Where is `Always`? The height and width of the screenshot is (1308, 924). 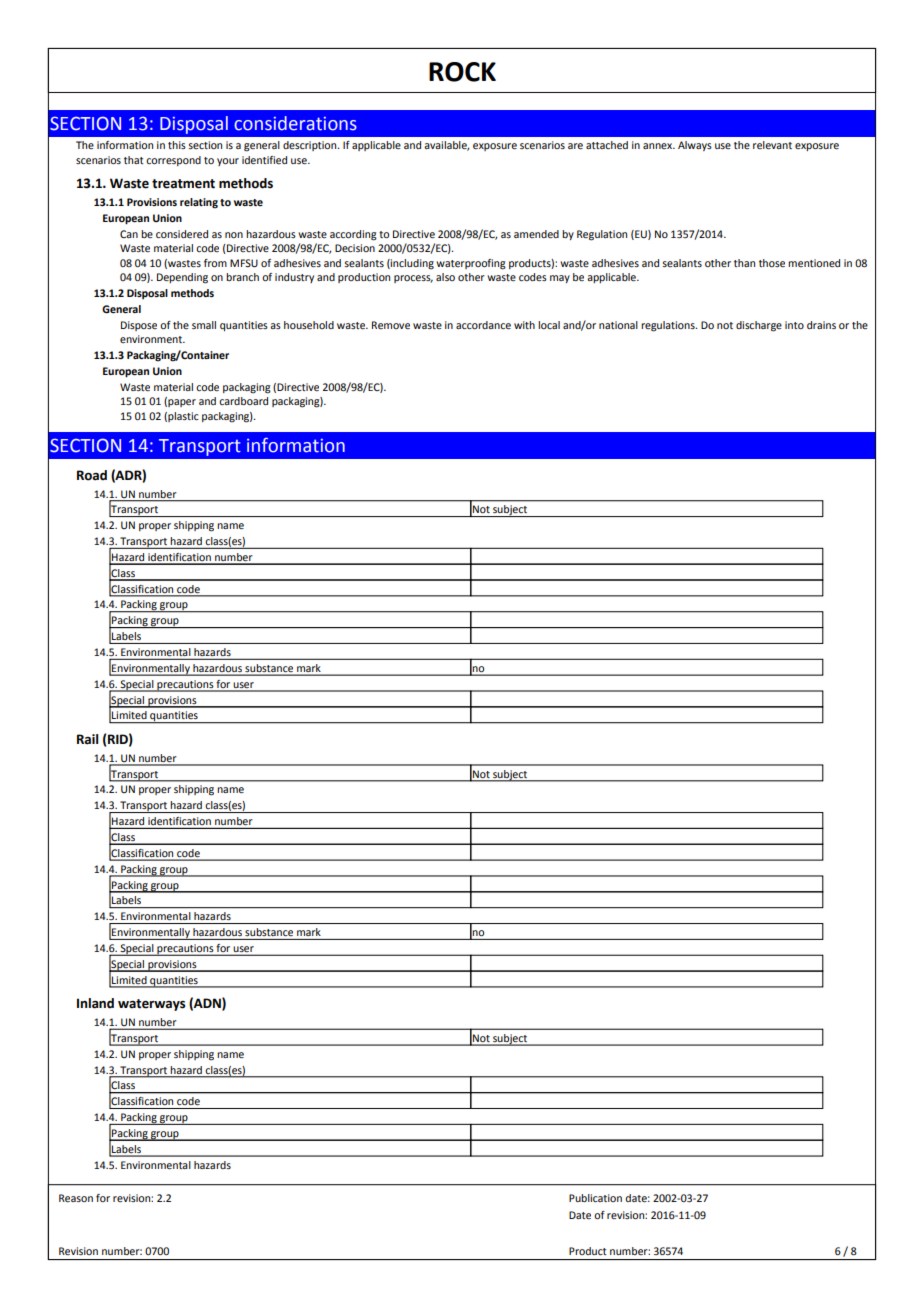 Always is located at coordinates (695, 146).
